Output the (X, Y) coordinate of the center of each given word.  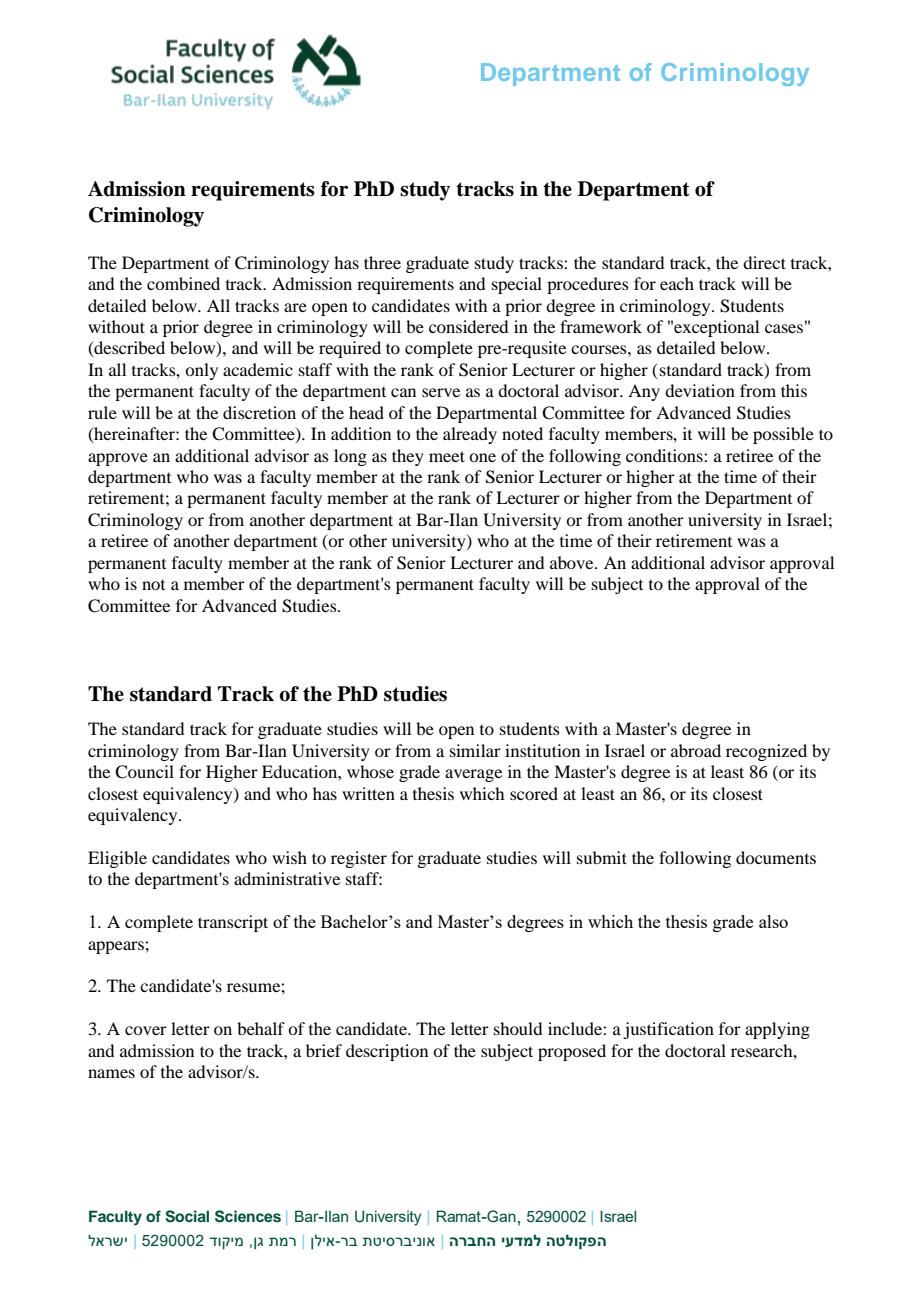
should (518, 1028)
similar (475, 750)
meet (447, 456)
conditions (665, 455)
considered (468, 326)
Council (144, 772)
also (773, 921)
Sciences (248, 1216)
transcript (233, 923)
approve (118, 459)
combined (183, 283)
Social (187, 1216)
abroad (696, 750)
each (677, 283)
